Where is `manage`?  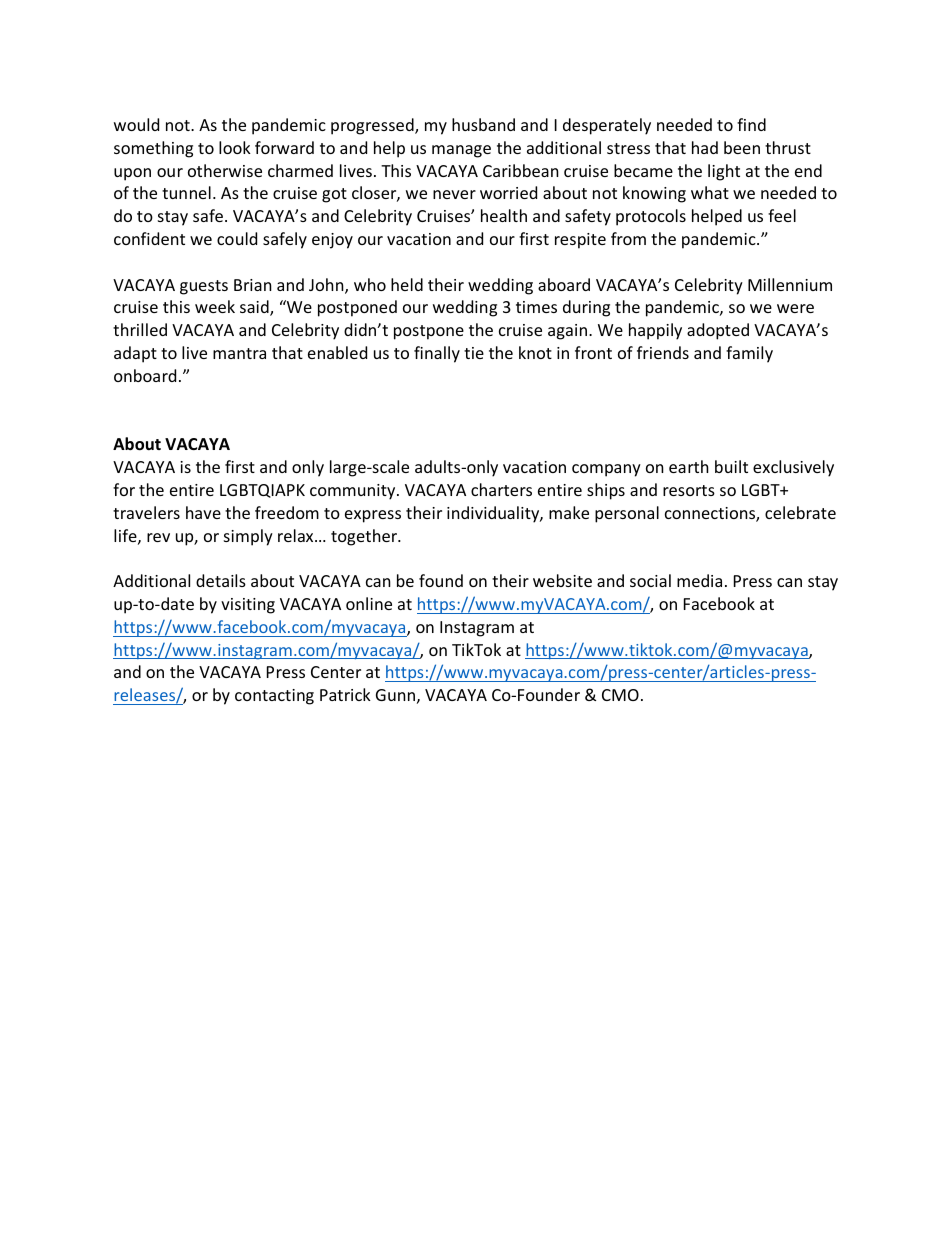
manage is located at coordinates (461, 151).
